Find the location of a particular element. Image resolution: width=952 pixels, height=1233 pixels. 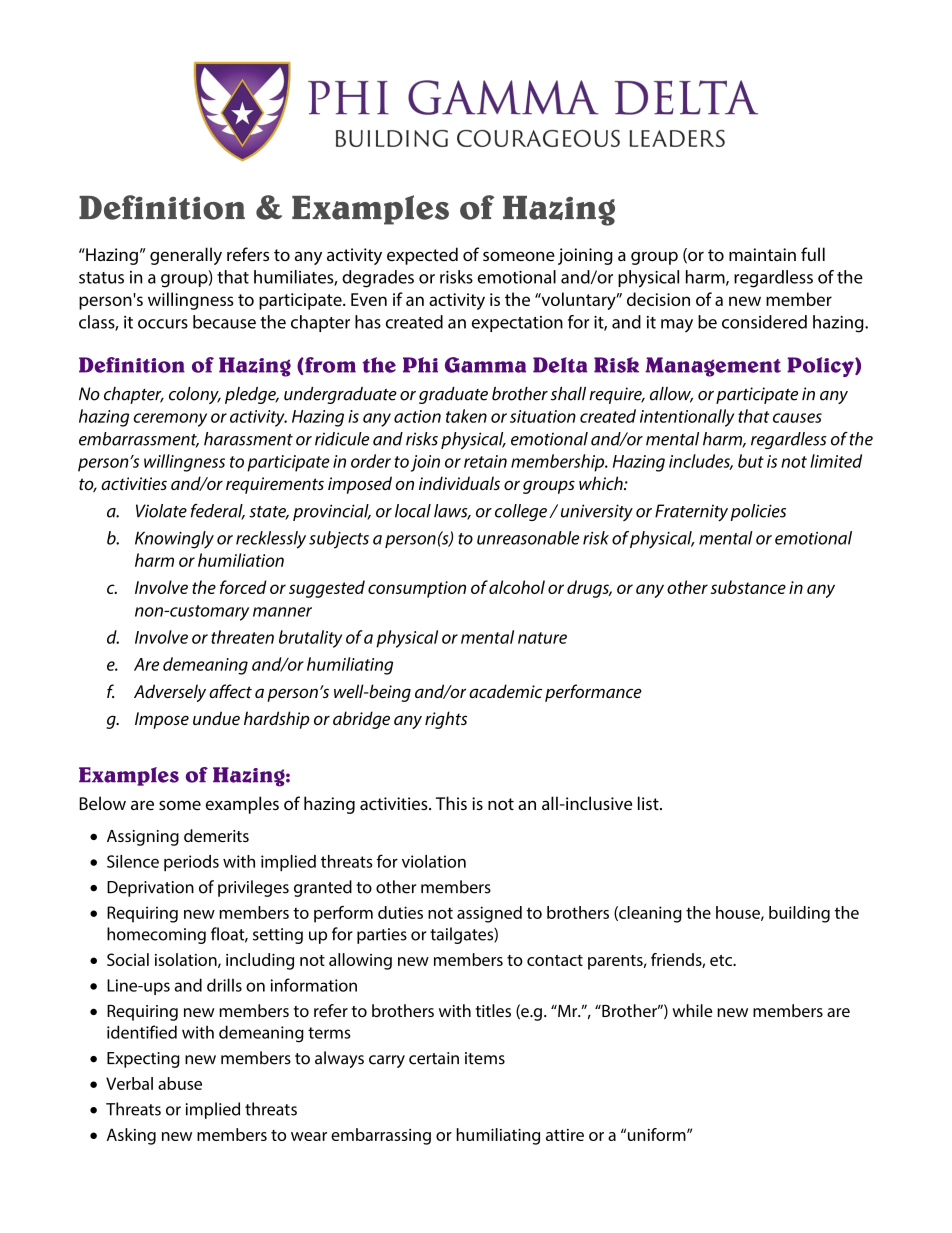

generally is located at coordinates (186, 256).
